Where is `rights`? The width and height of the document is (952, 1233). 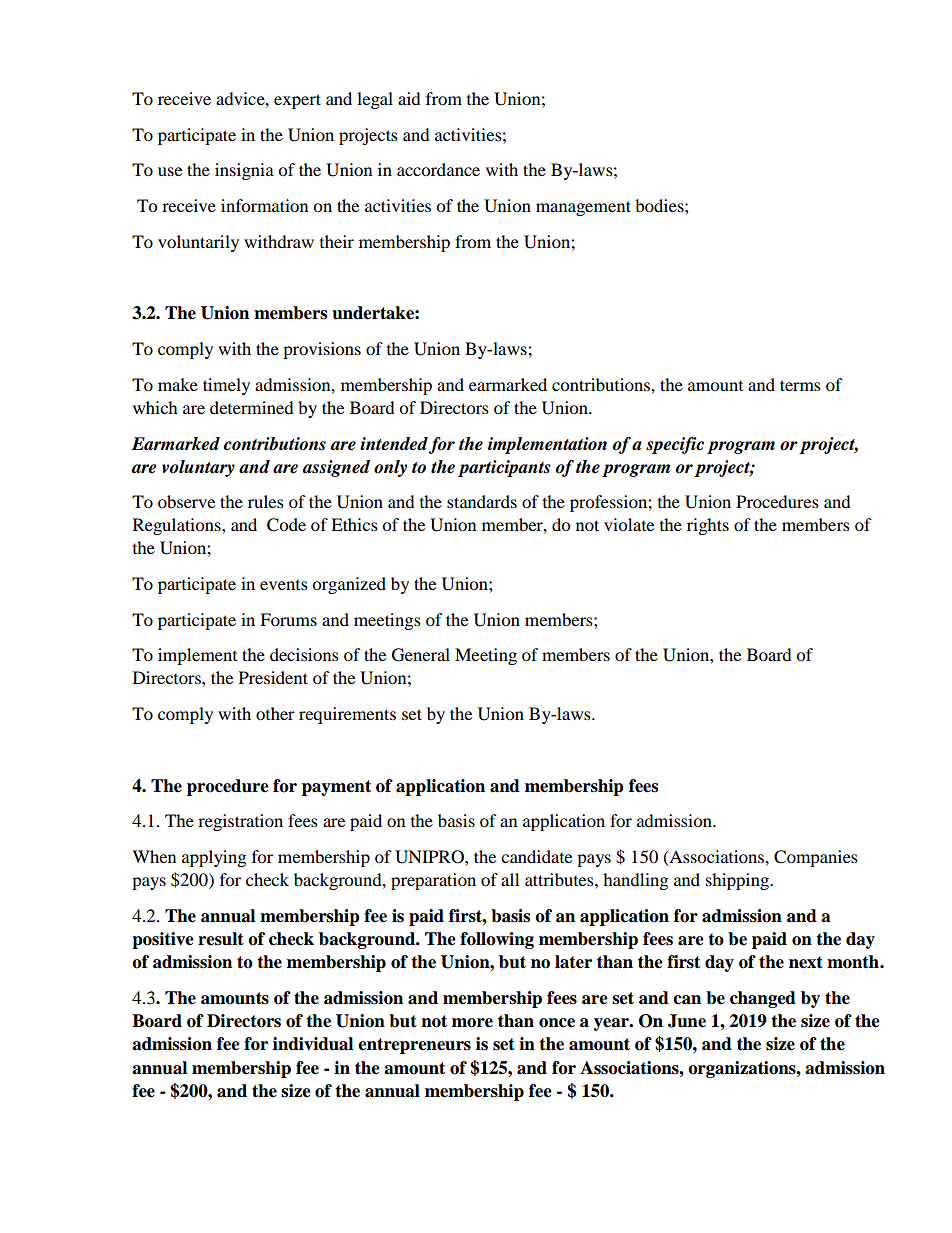 rights is located at coordinates (708, 526).
